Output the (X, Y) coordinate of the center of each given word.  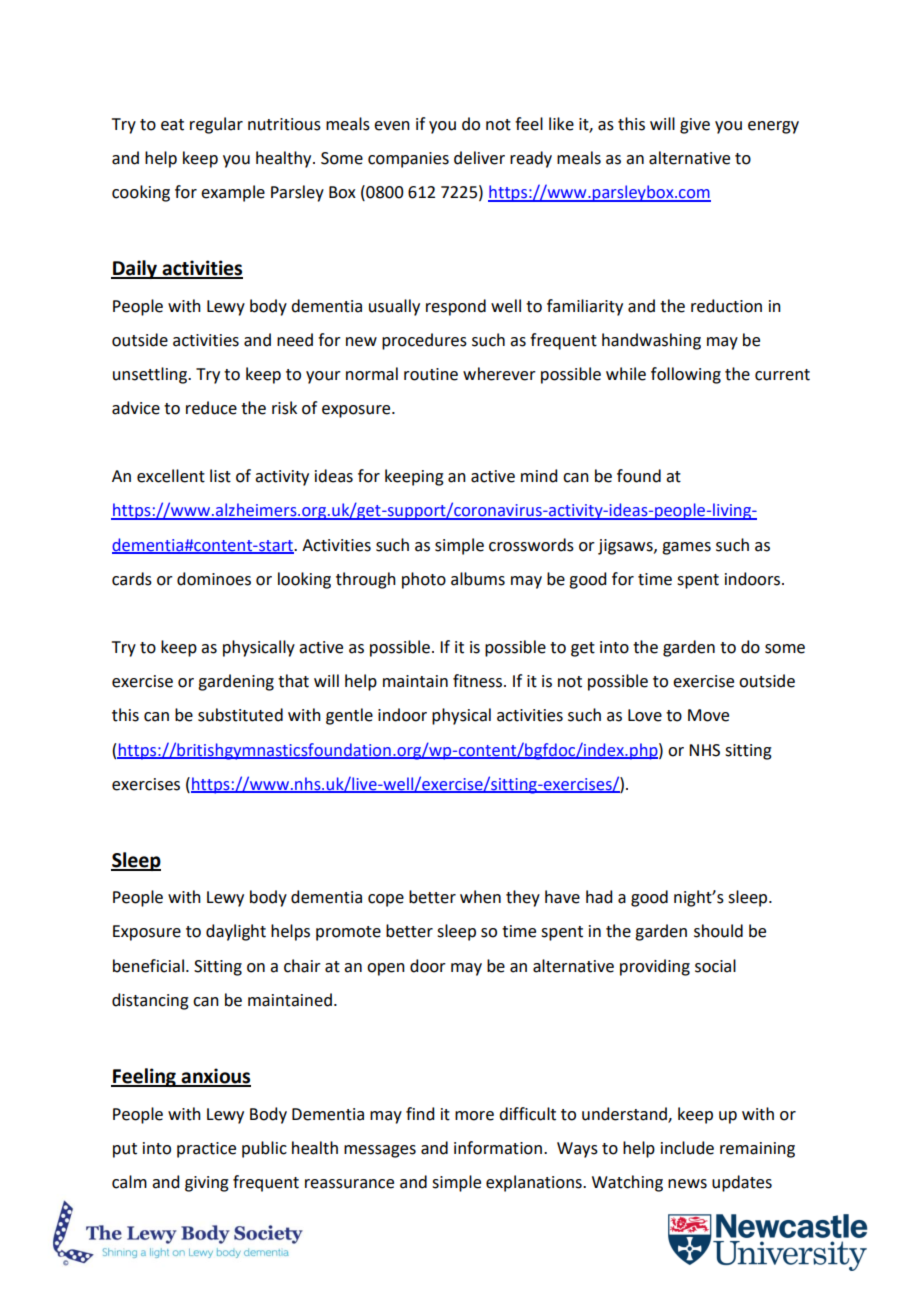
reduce (211, 408)
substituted (240, 715)
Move (708, 715)
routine (431, 374)
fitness (477, 681)
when (480, 897)
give (695, 126)
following (686, 375)
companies (408, 160)
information (498, 1148)
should (718, 931)
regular (216, 125)
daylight (236, 932)
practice (206, 1150)
